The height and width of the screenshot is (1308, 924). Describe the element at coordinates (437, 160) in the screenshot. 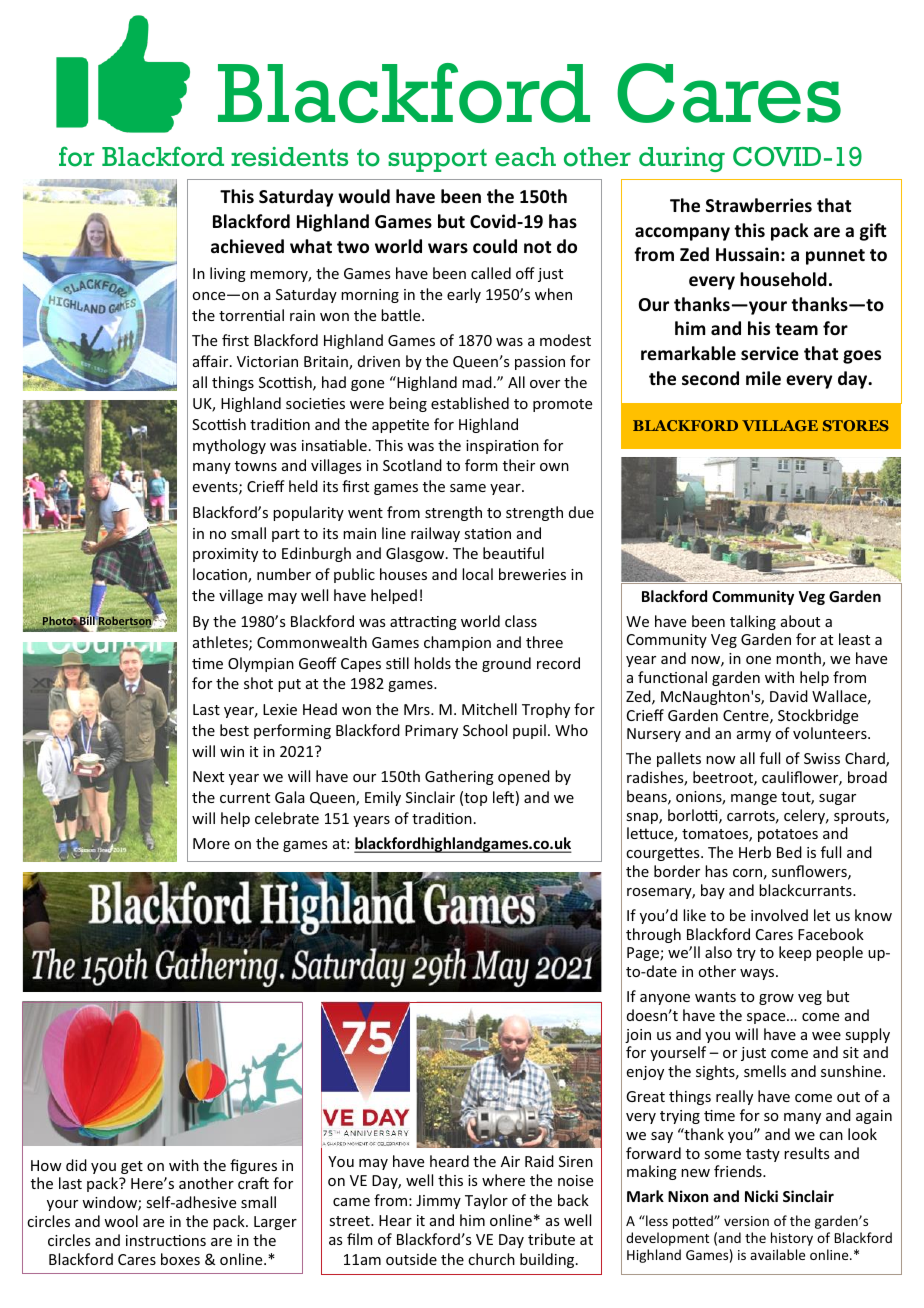

I see `support` at that location.
